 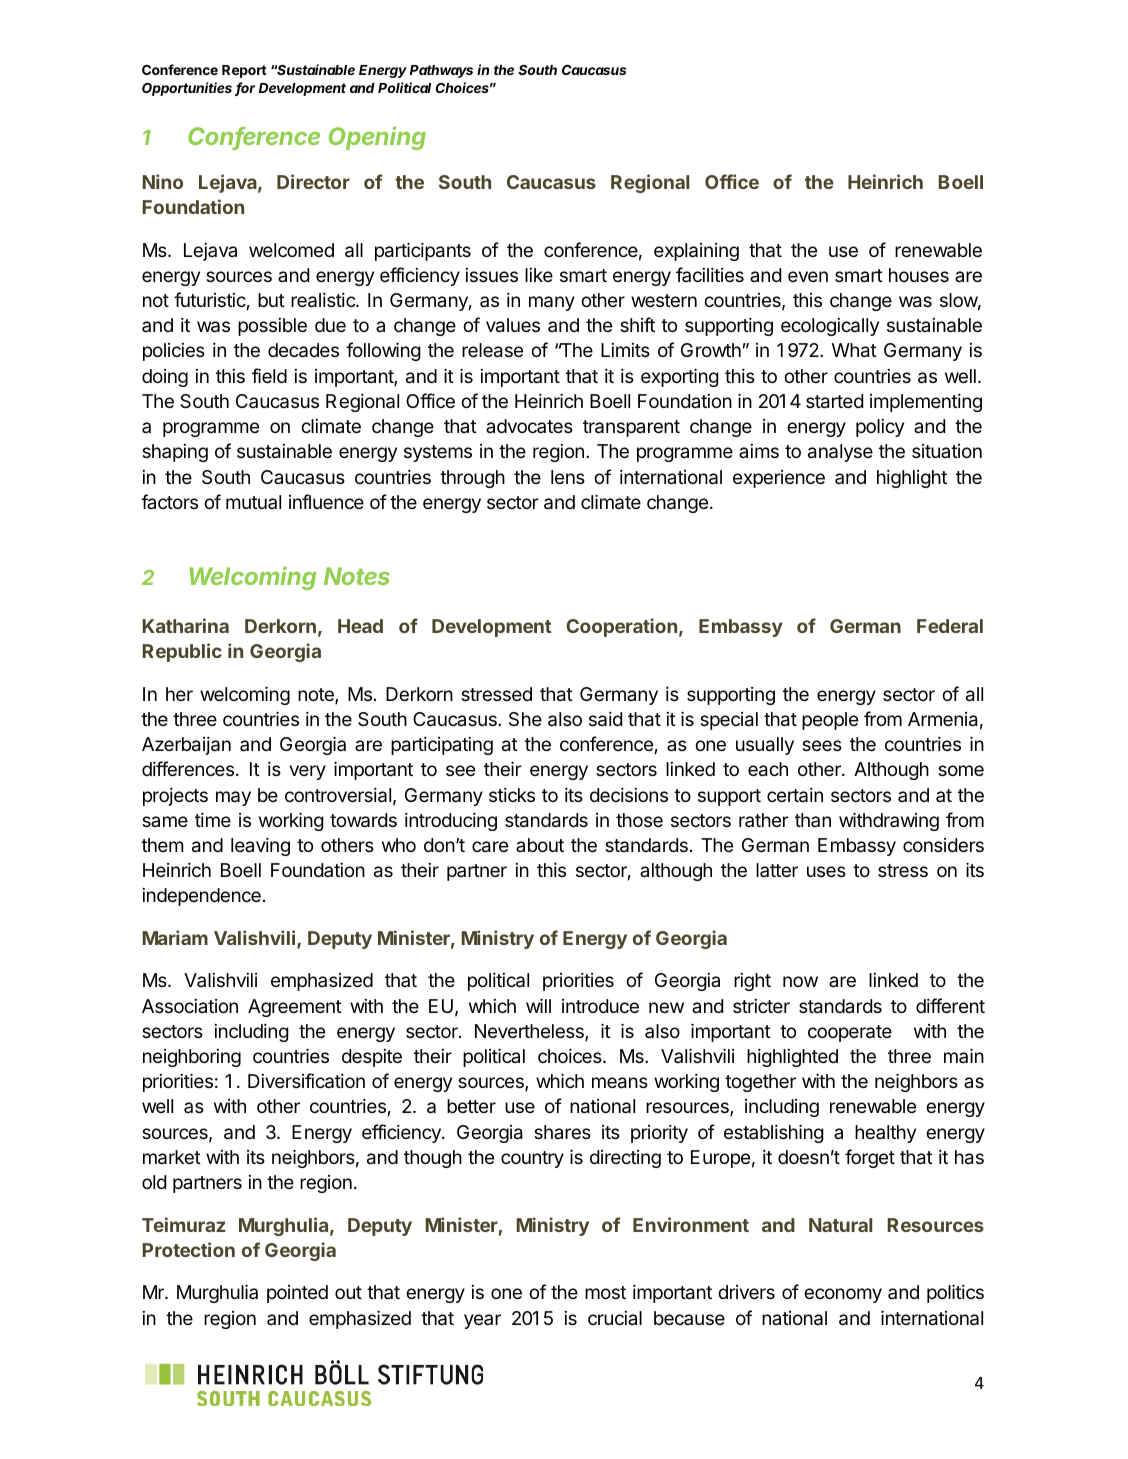 What do you see at coordinates (297, 1294) in the image?
I see `pointed` at bounding box center [297, 1294].
